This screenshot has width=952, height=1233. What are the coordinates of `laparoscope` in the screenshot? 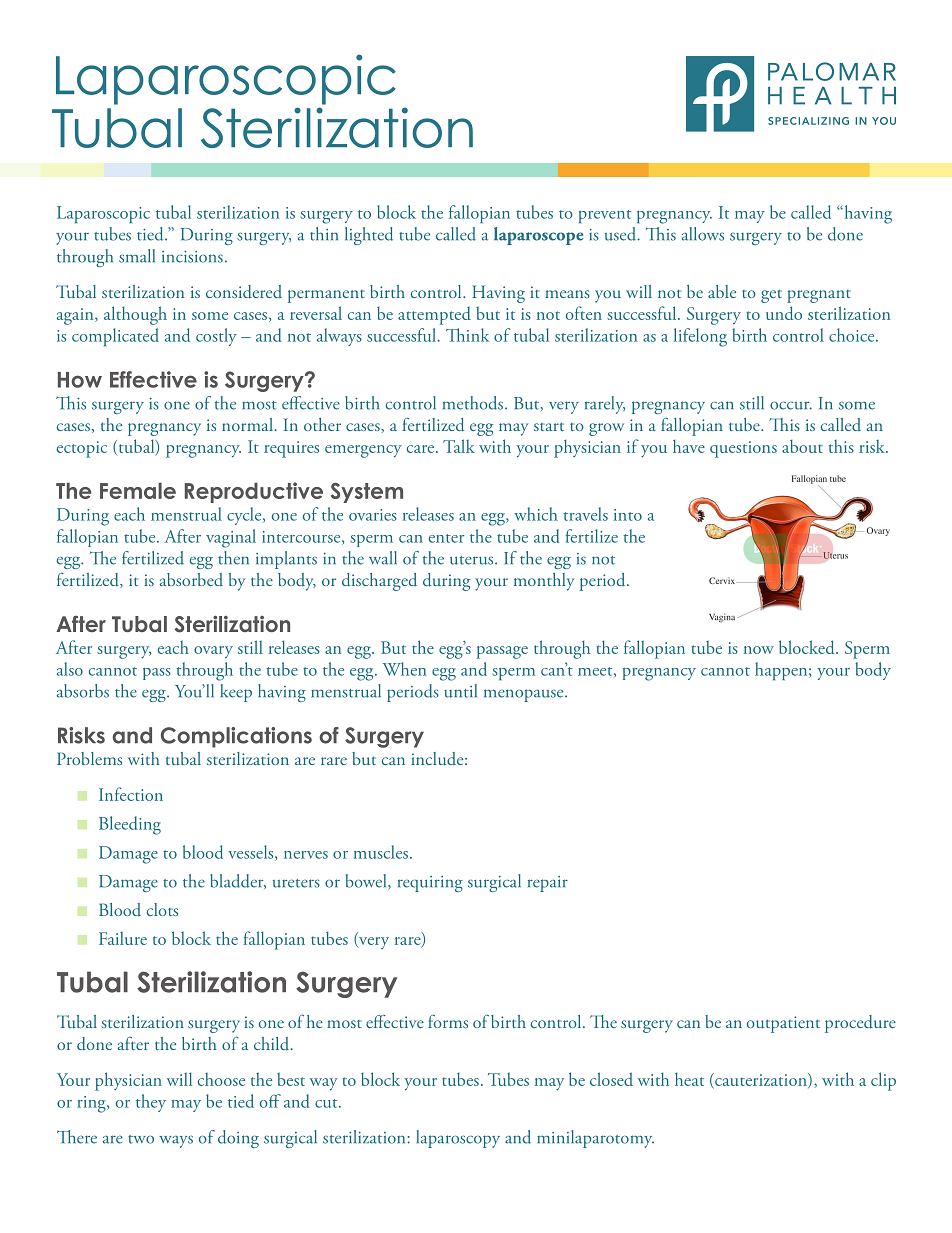 It's located at (539, 236).
